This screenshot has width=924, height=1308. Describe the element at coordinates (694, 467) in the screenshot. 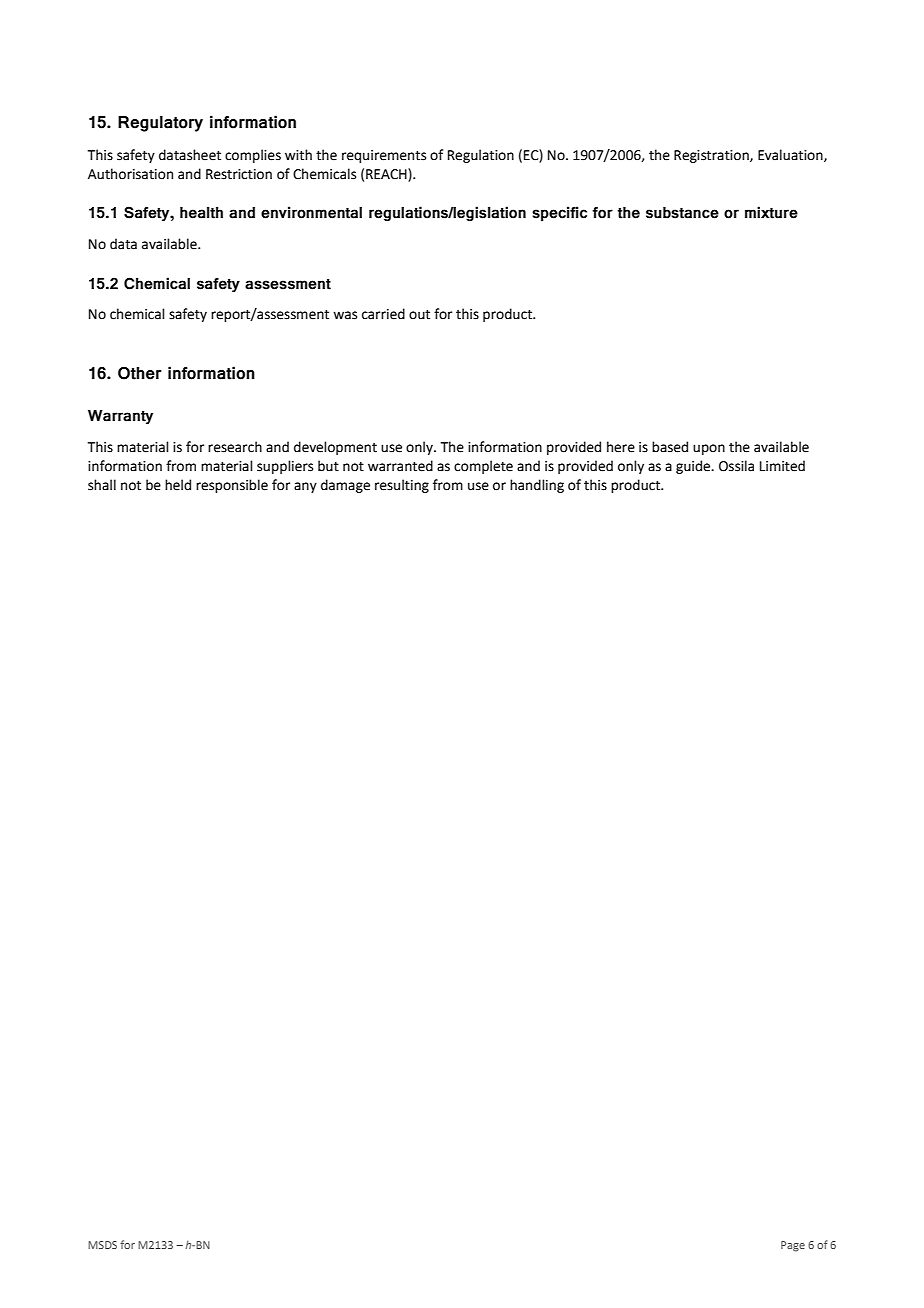

I see `guide` at that location.
